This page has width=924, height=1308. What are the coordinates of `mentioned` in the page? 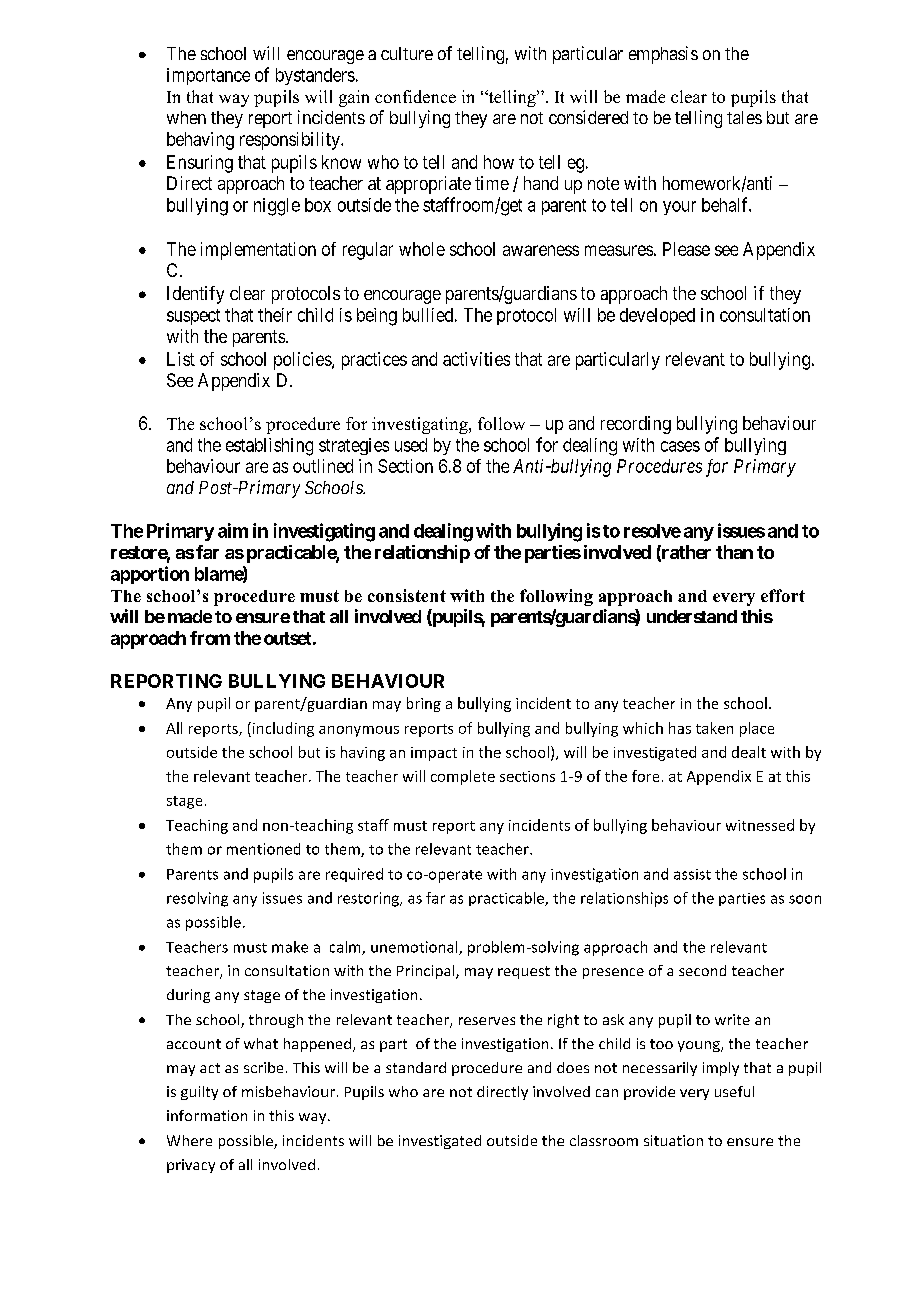 It's located at (263, 849).
